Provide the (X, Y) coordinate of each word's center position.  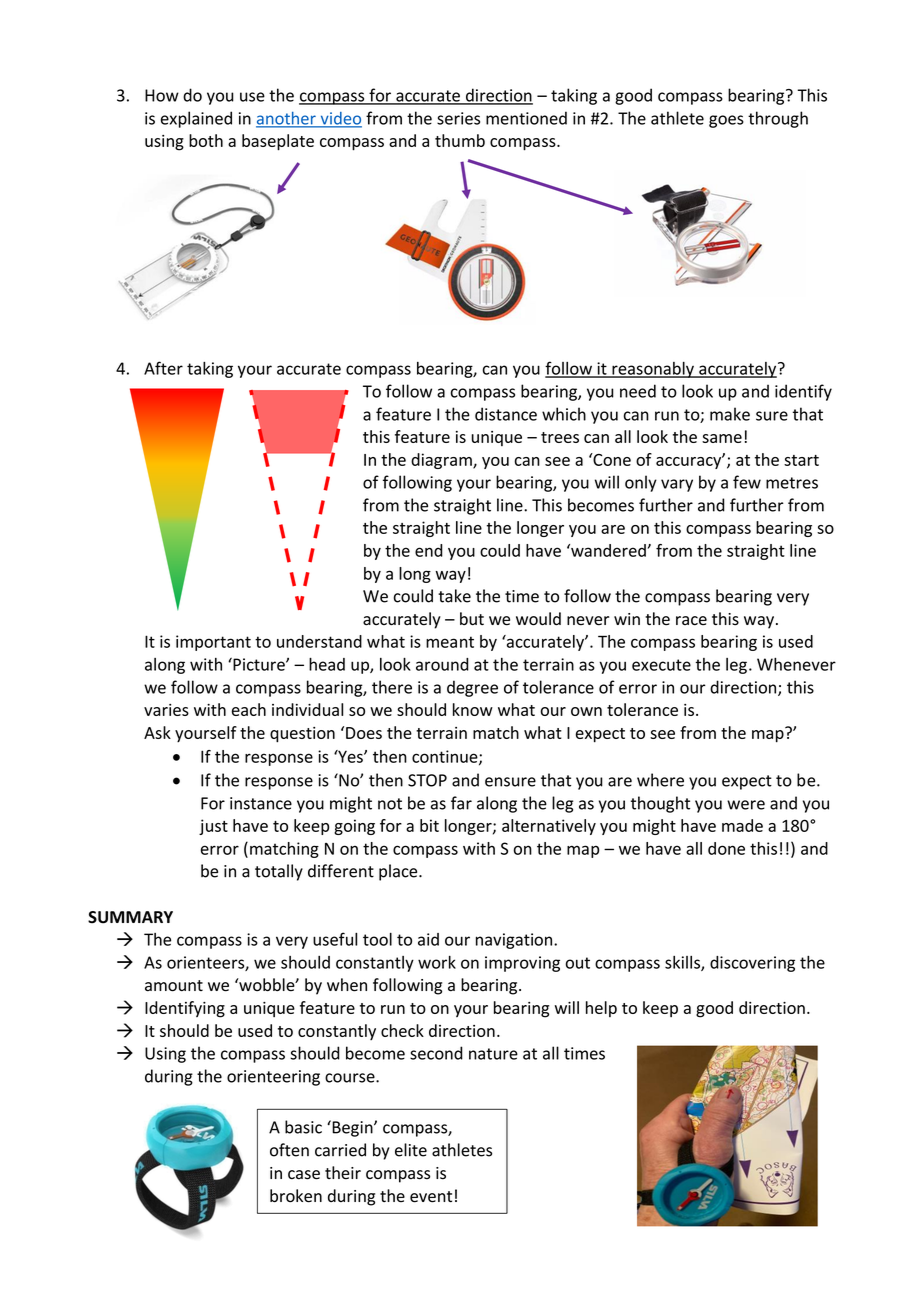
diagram (442, 461)
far (461, 803)
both (206, 140)
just (213, 827)
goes (726, 121)
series (458, 118)
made (742, 825)
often (289, 1150)
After (163, 368)
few (747, 482)
